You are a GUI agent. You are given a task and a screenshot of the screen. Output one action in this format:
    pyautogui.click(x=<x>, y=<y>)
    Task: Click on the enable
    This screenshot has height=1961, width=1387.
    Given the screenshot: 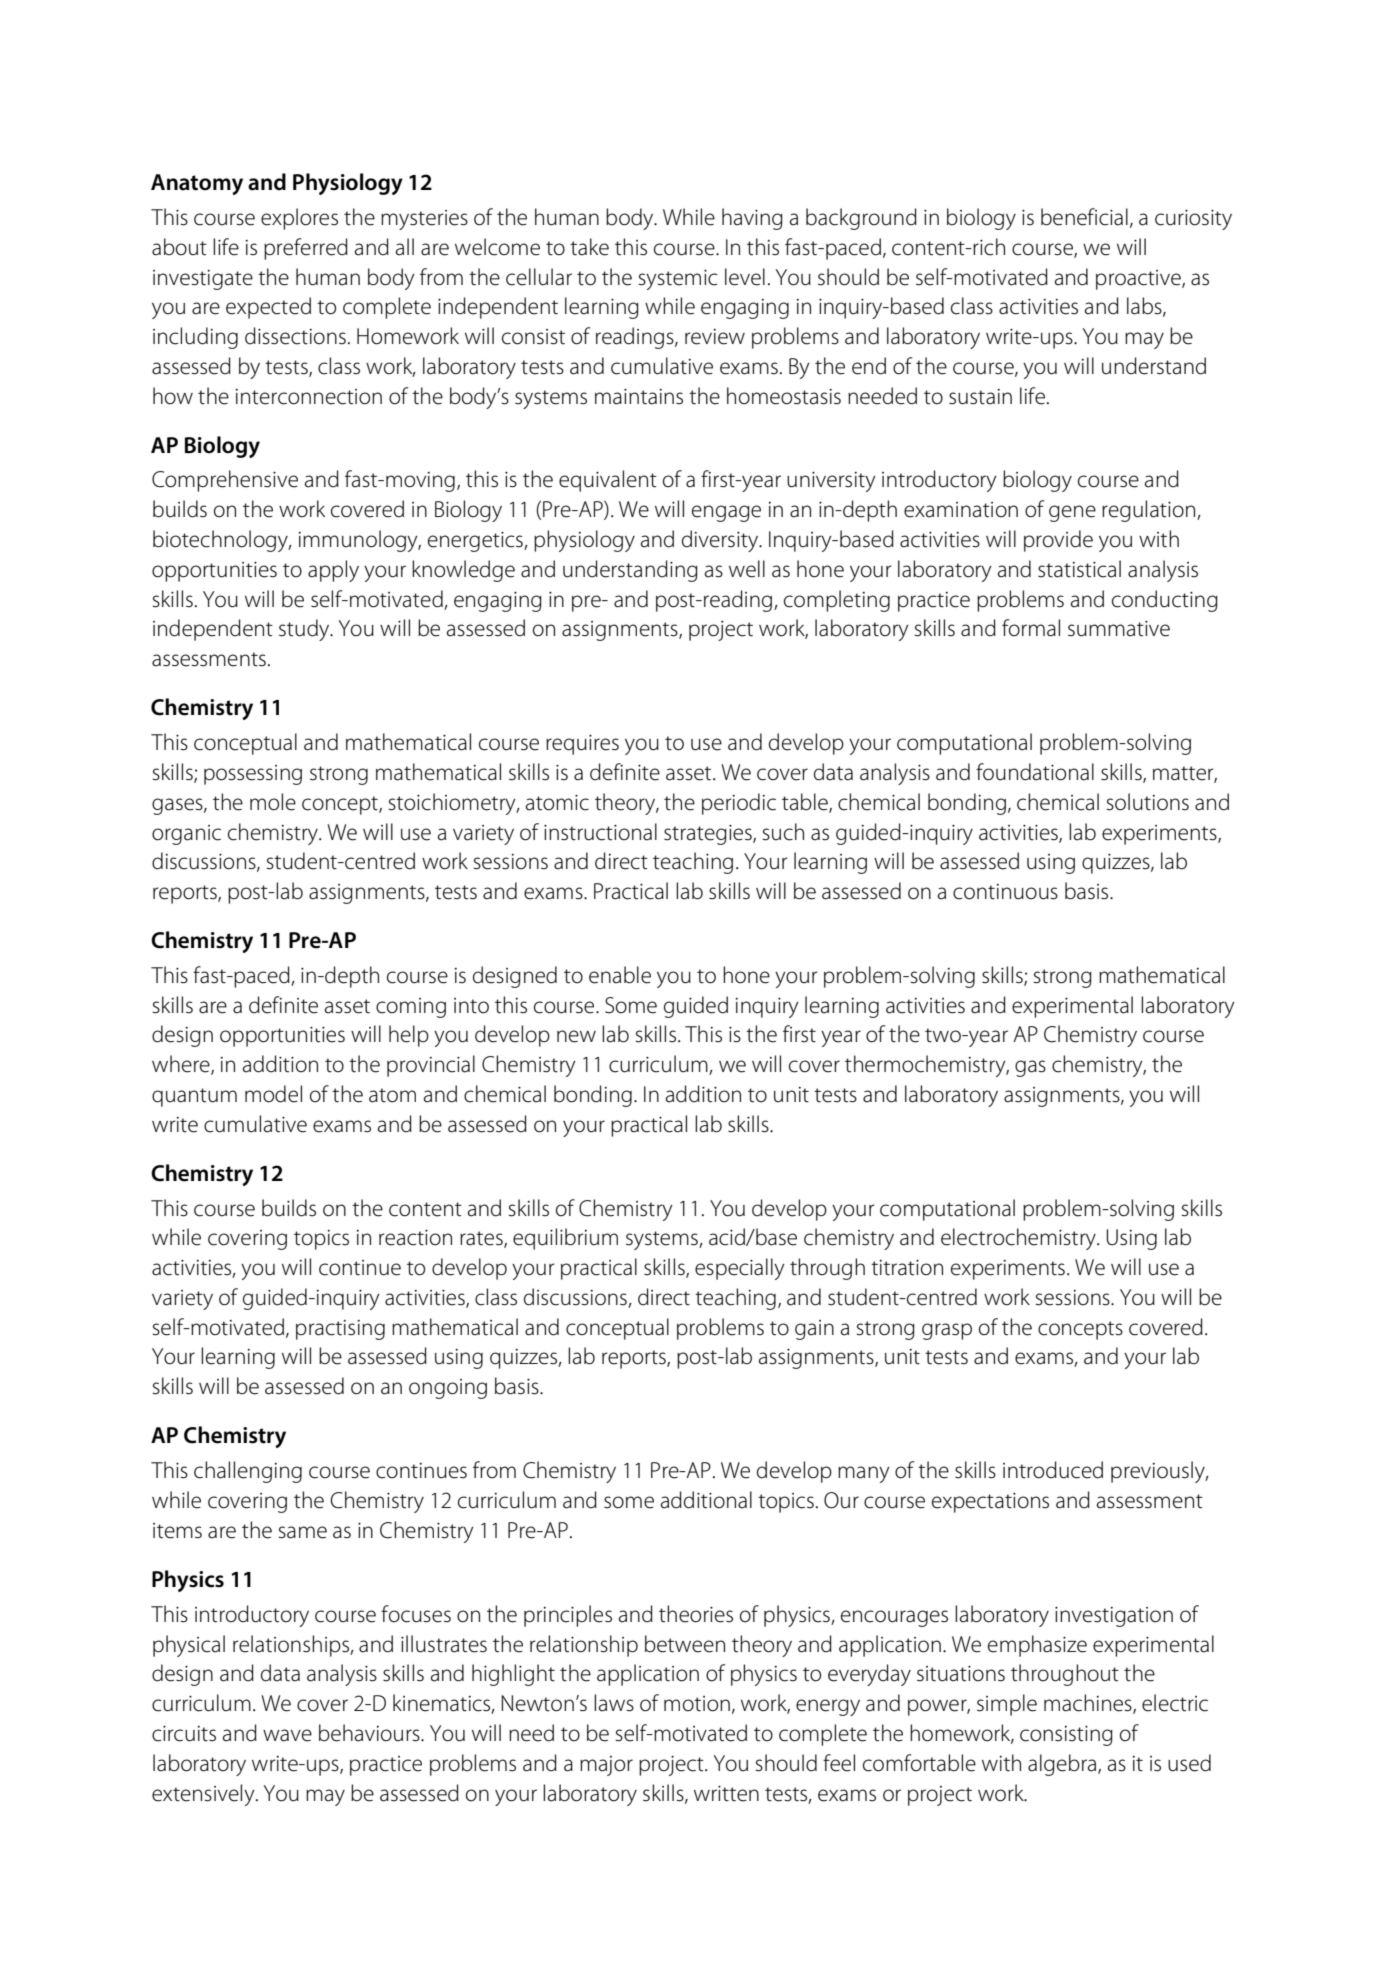 What is the action you would take?
    pyautogui.click(x=620, y=975)
